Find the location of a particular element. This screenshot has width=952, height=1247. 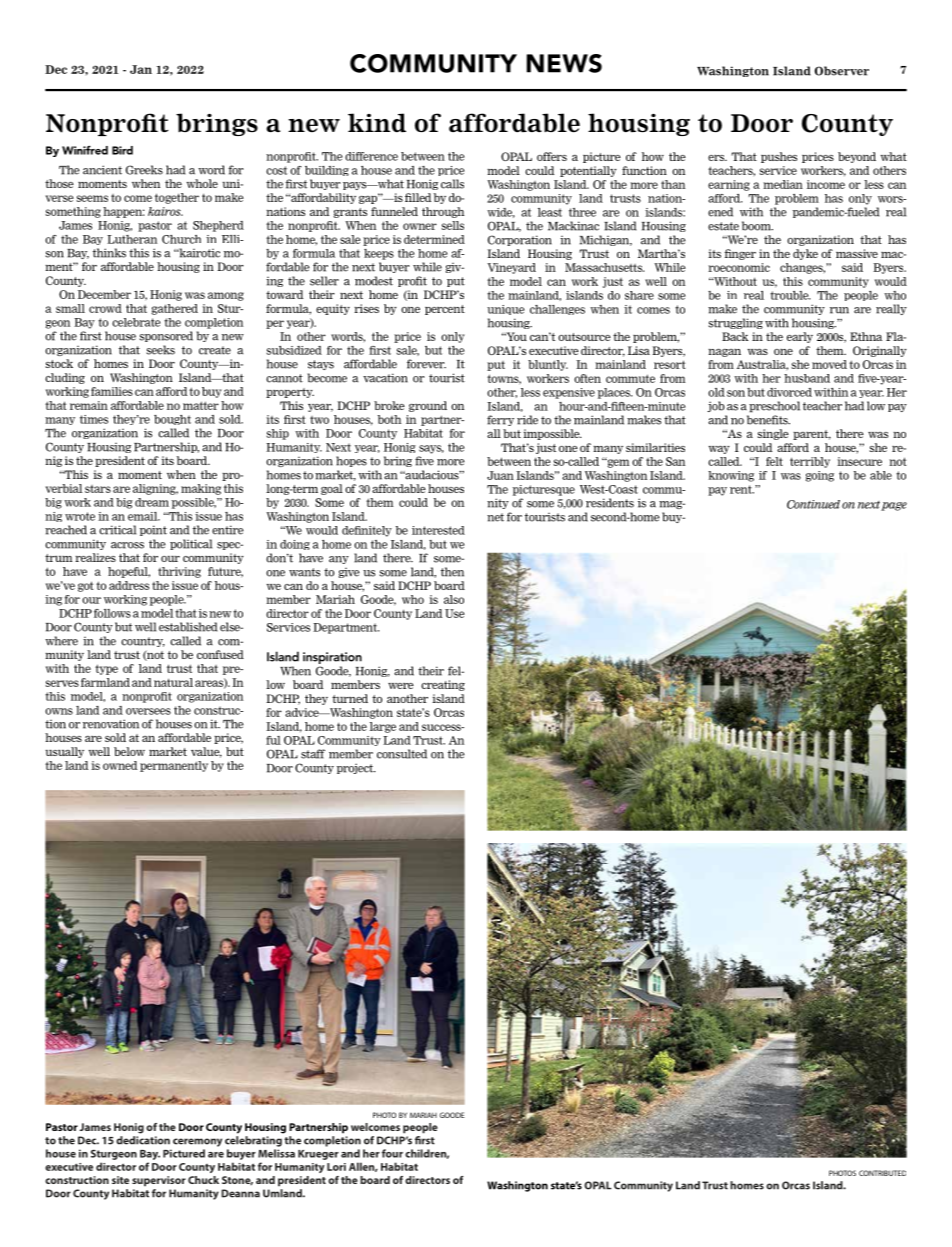

Jan is located at coordinates (141, 69).
